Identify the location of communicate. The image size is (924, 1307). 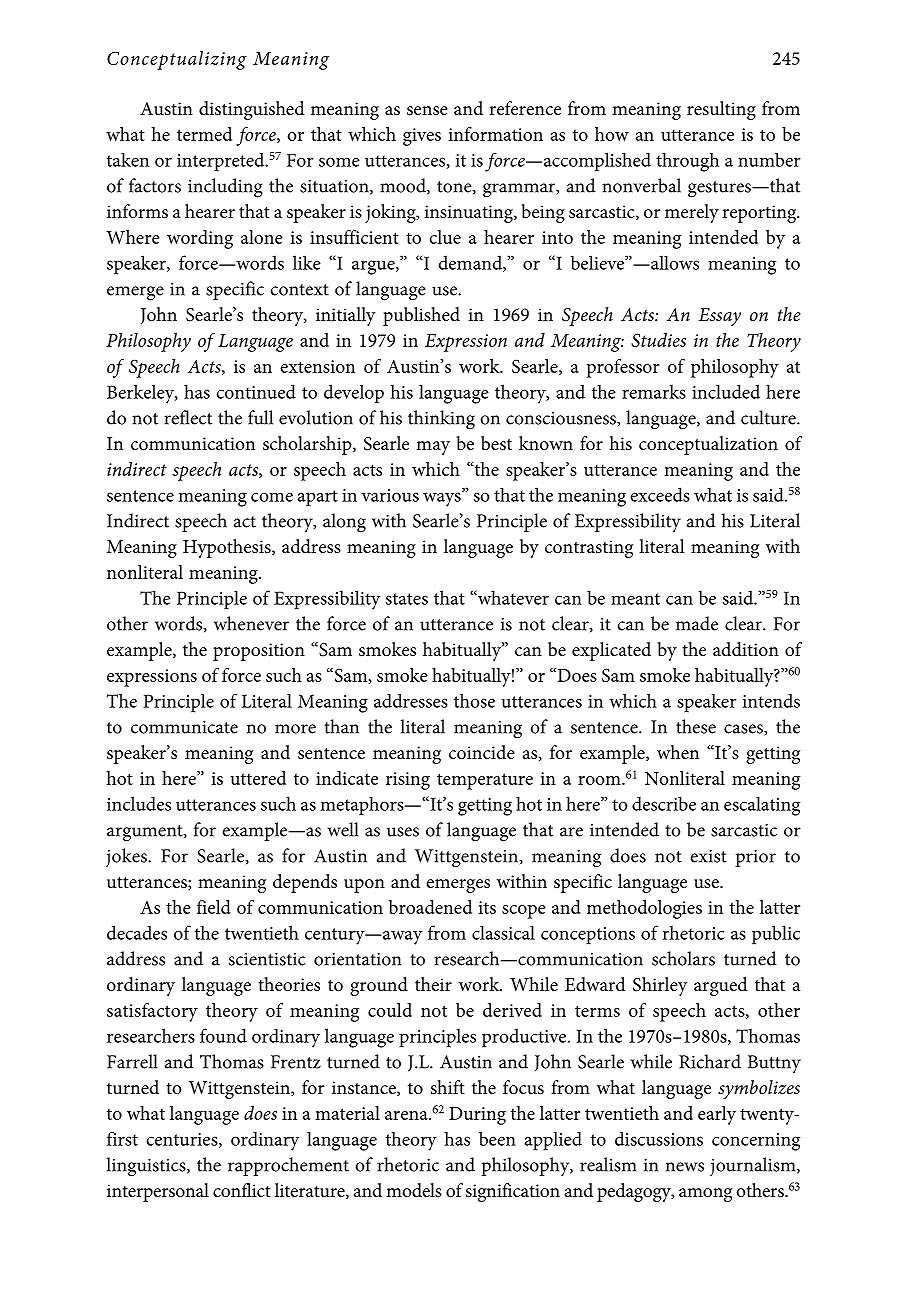
(184, 727).
